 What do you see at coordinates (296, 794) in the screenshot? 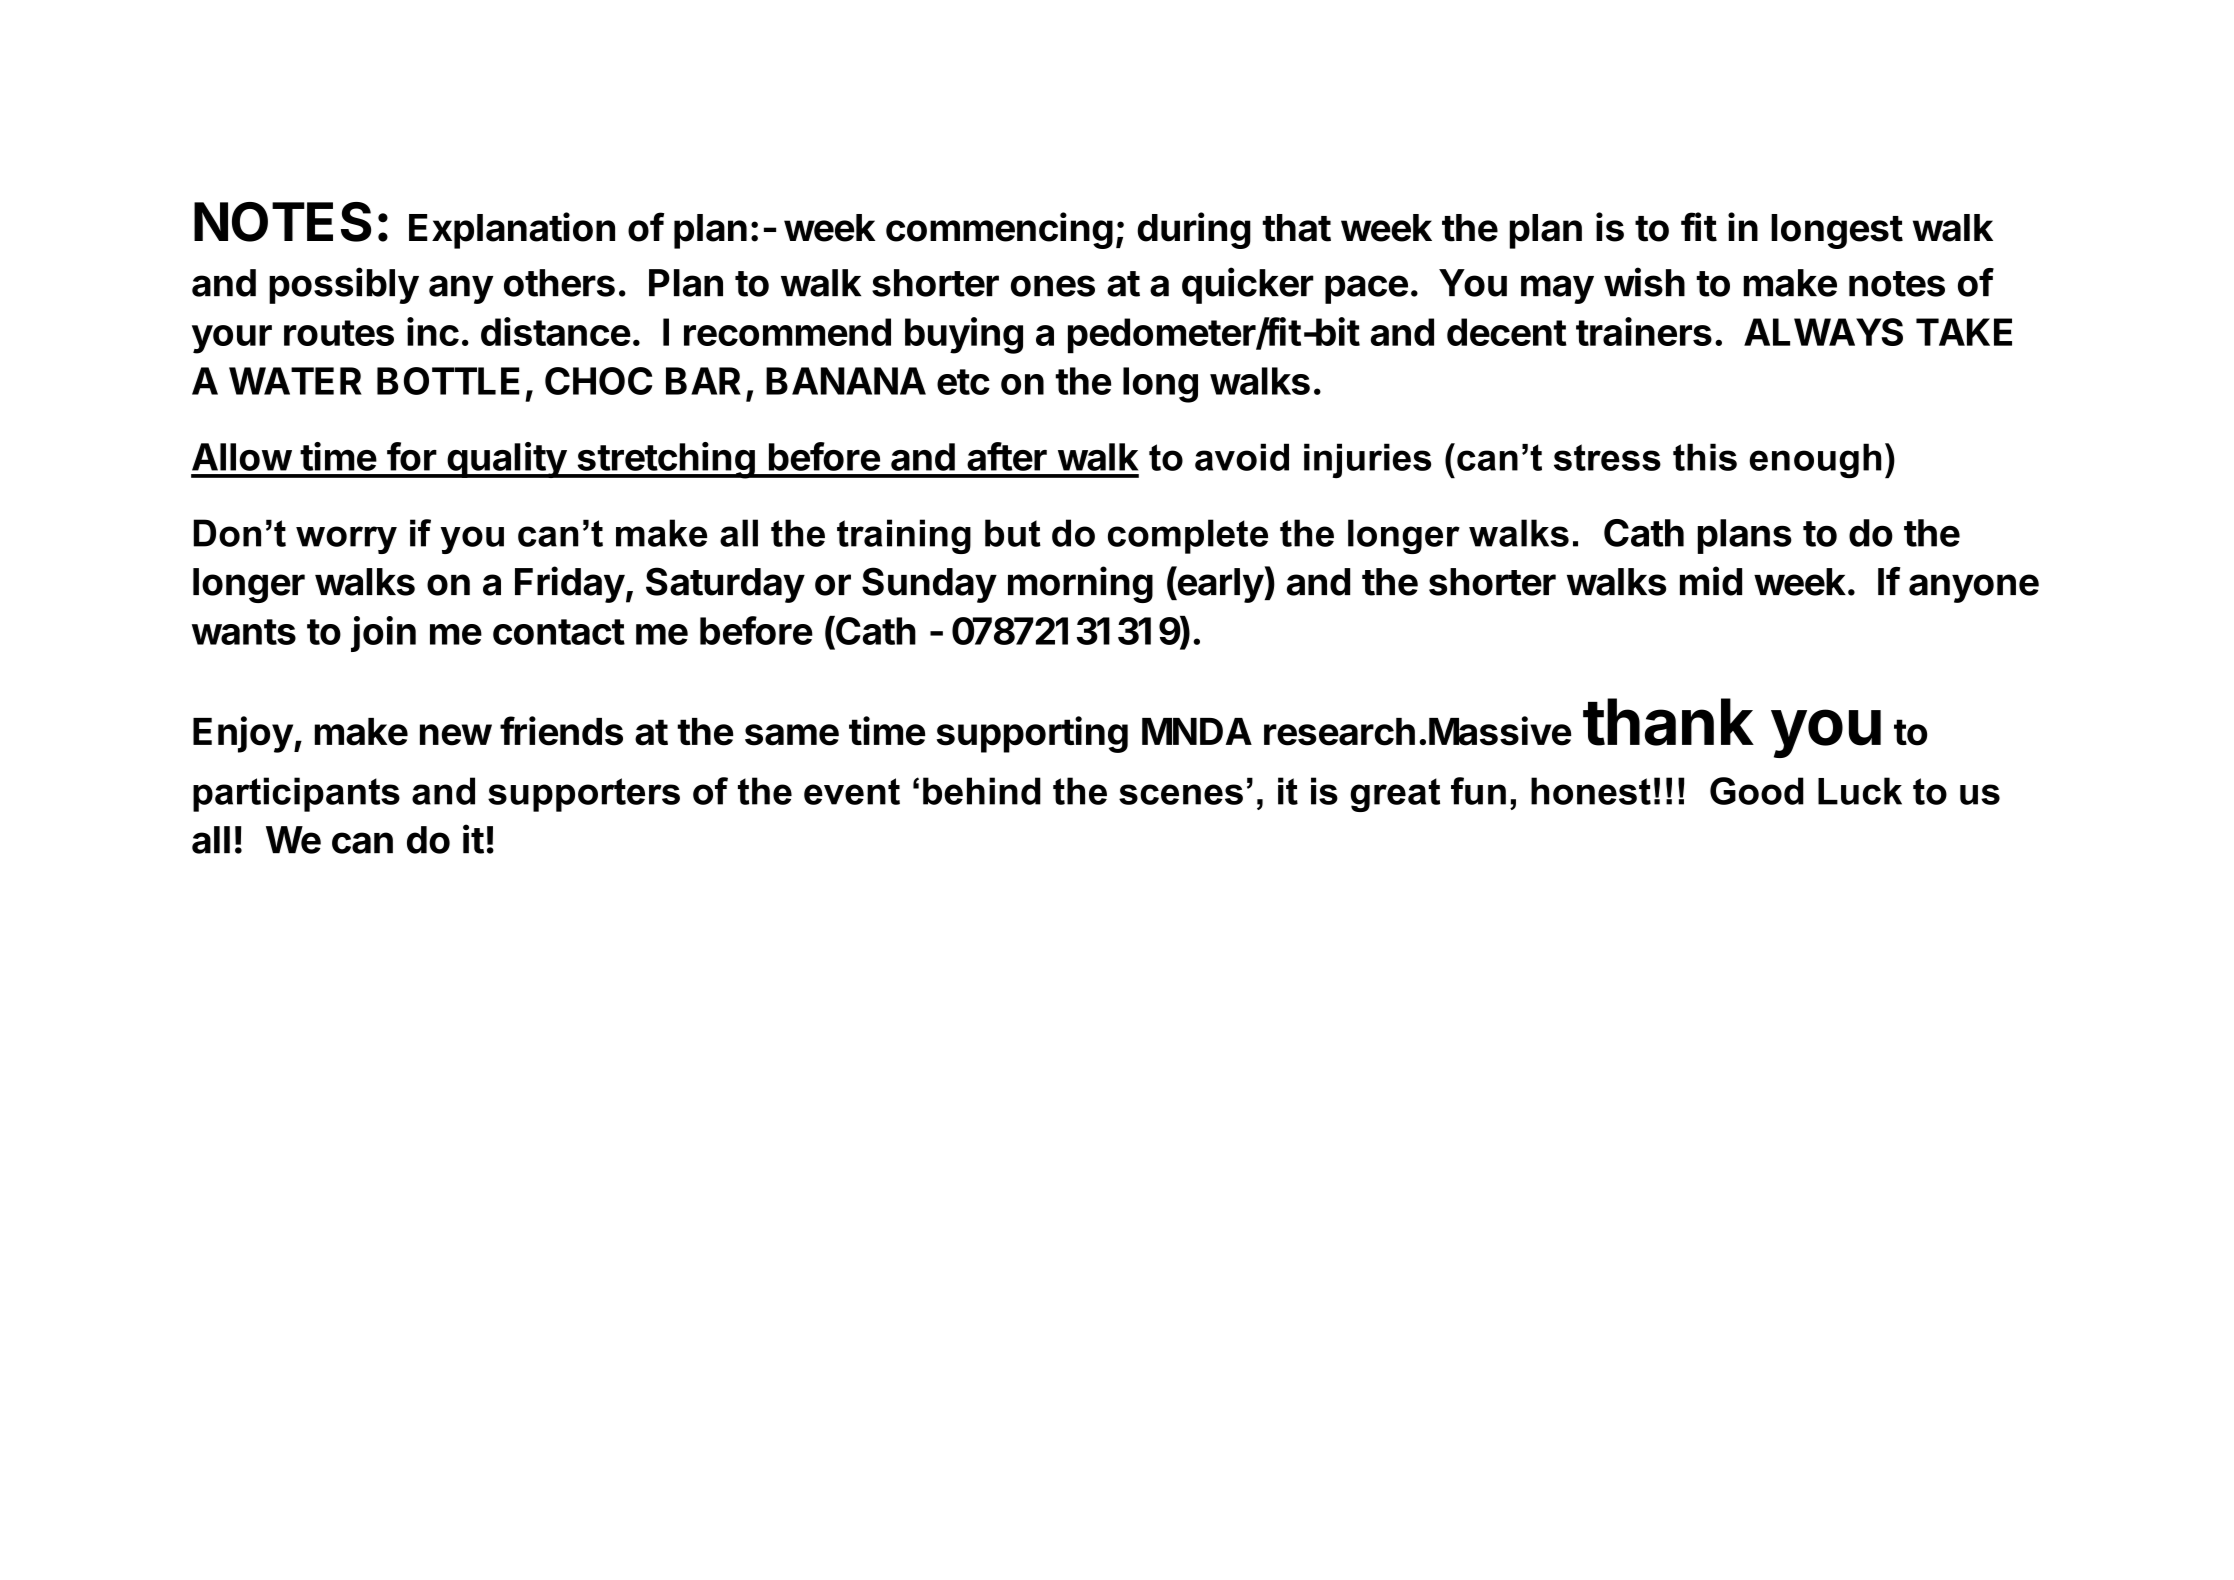
I see `participants` at bounding box center [296, 794].
